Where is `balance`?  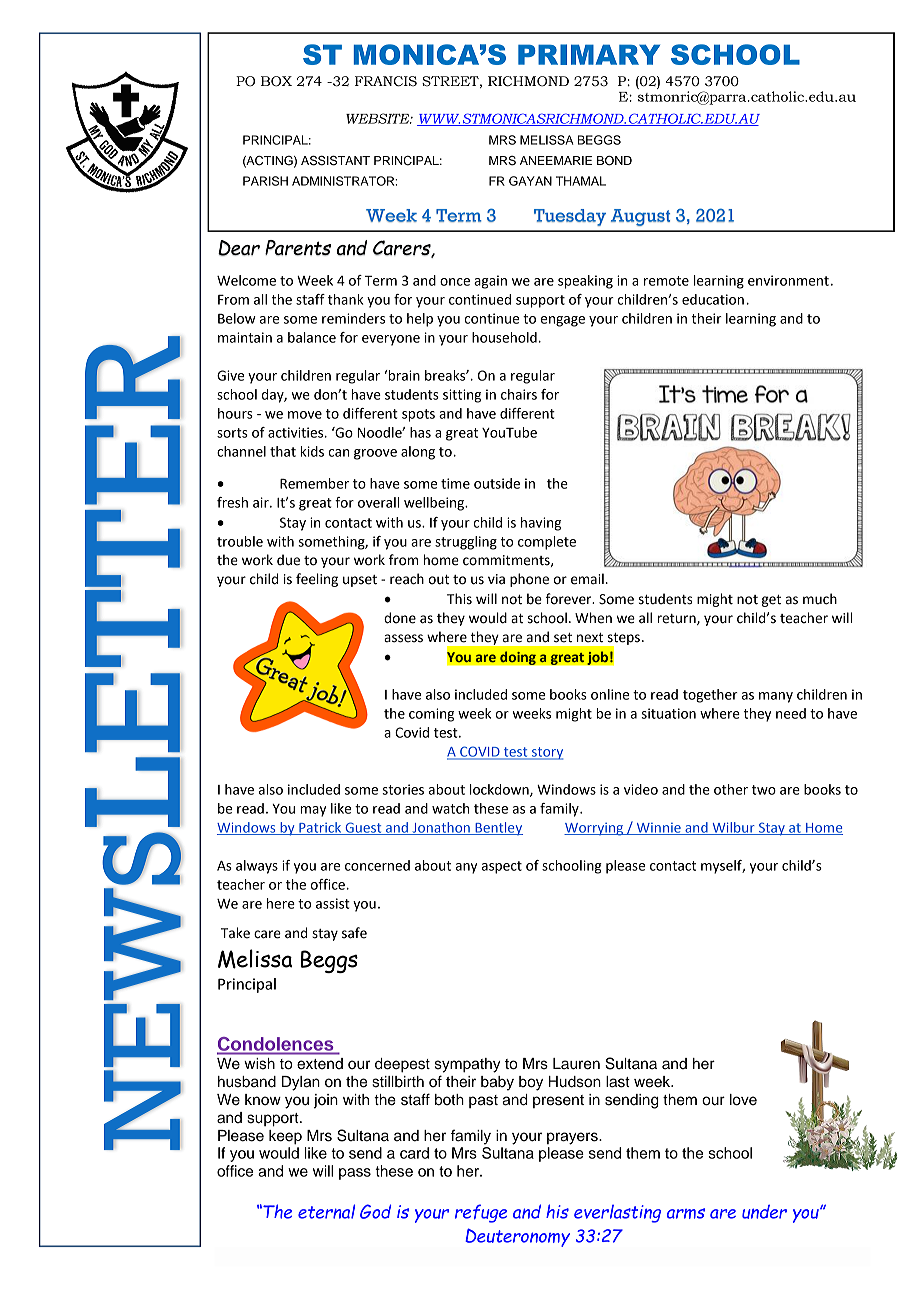
balance is located at coordinates (312, 337).
